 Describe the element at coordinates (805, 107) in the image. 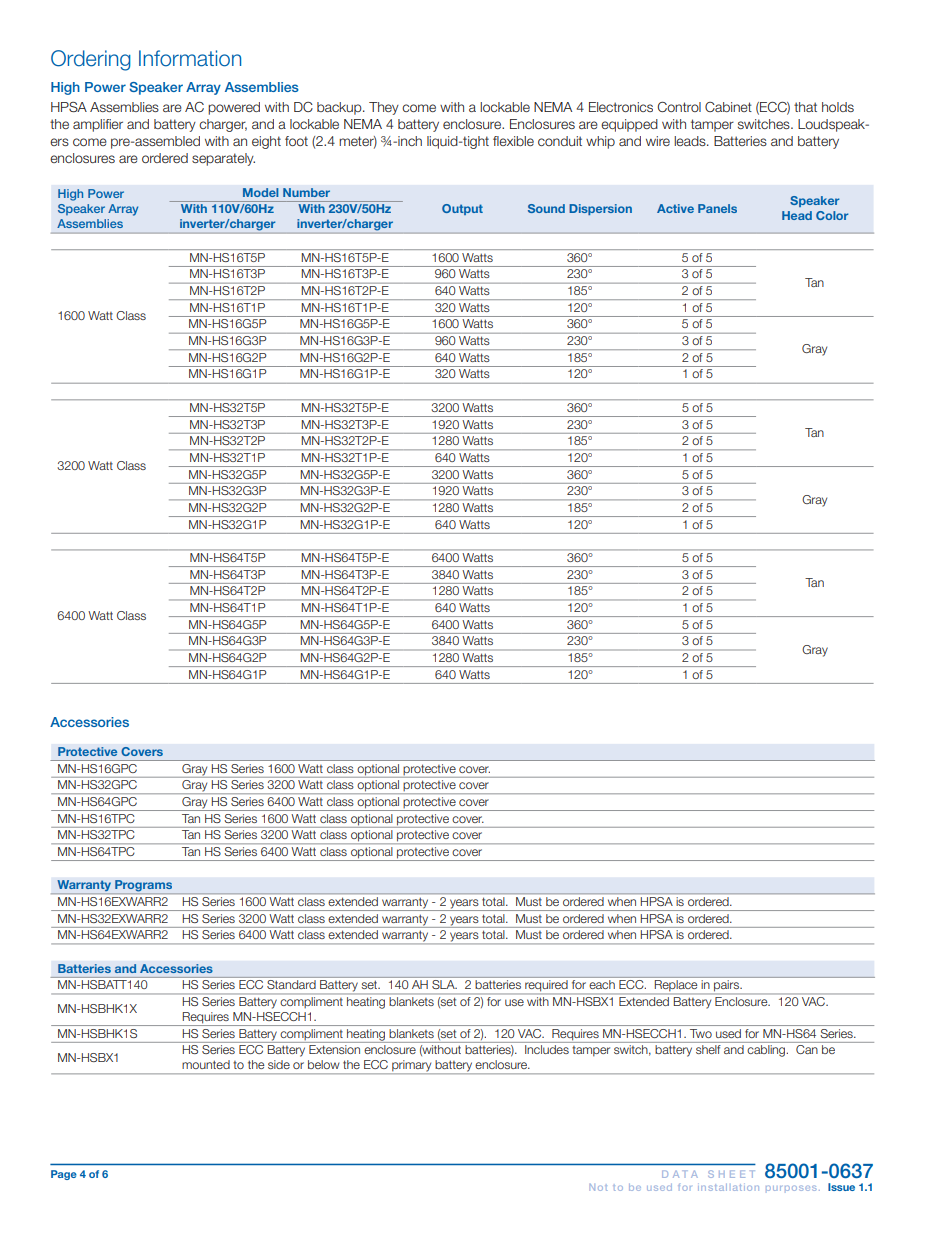

I see `that` at that location.
